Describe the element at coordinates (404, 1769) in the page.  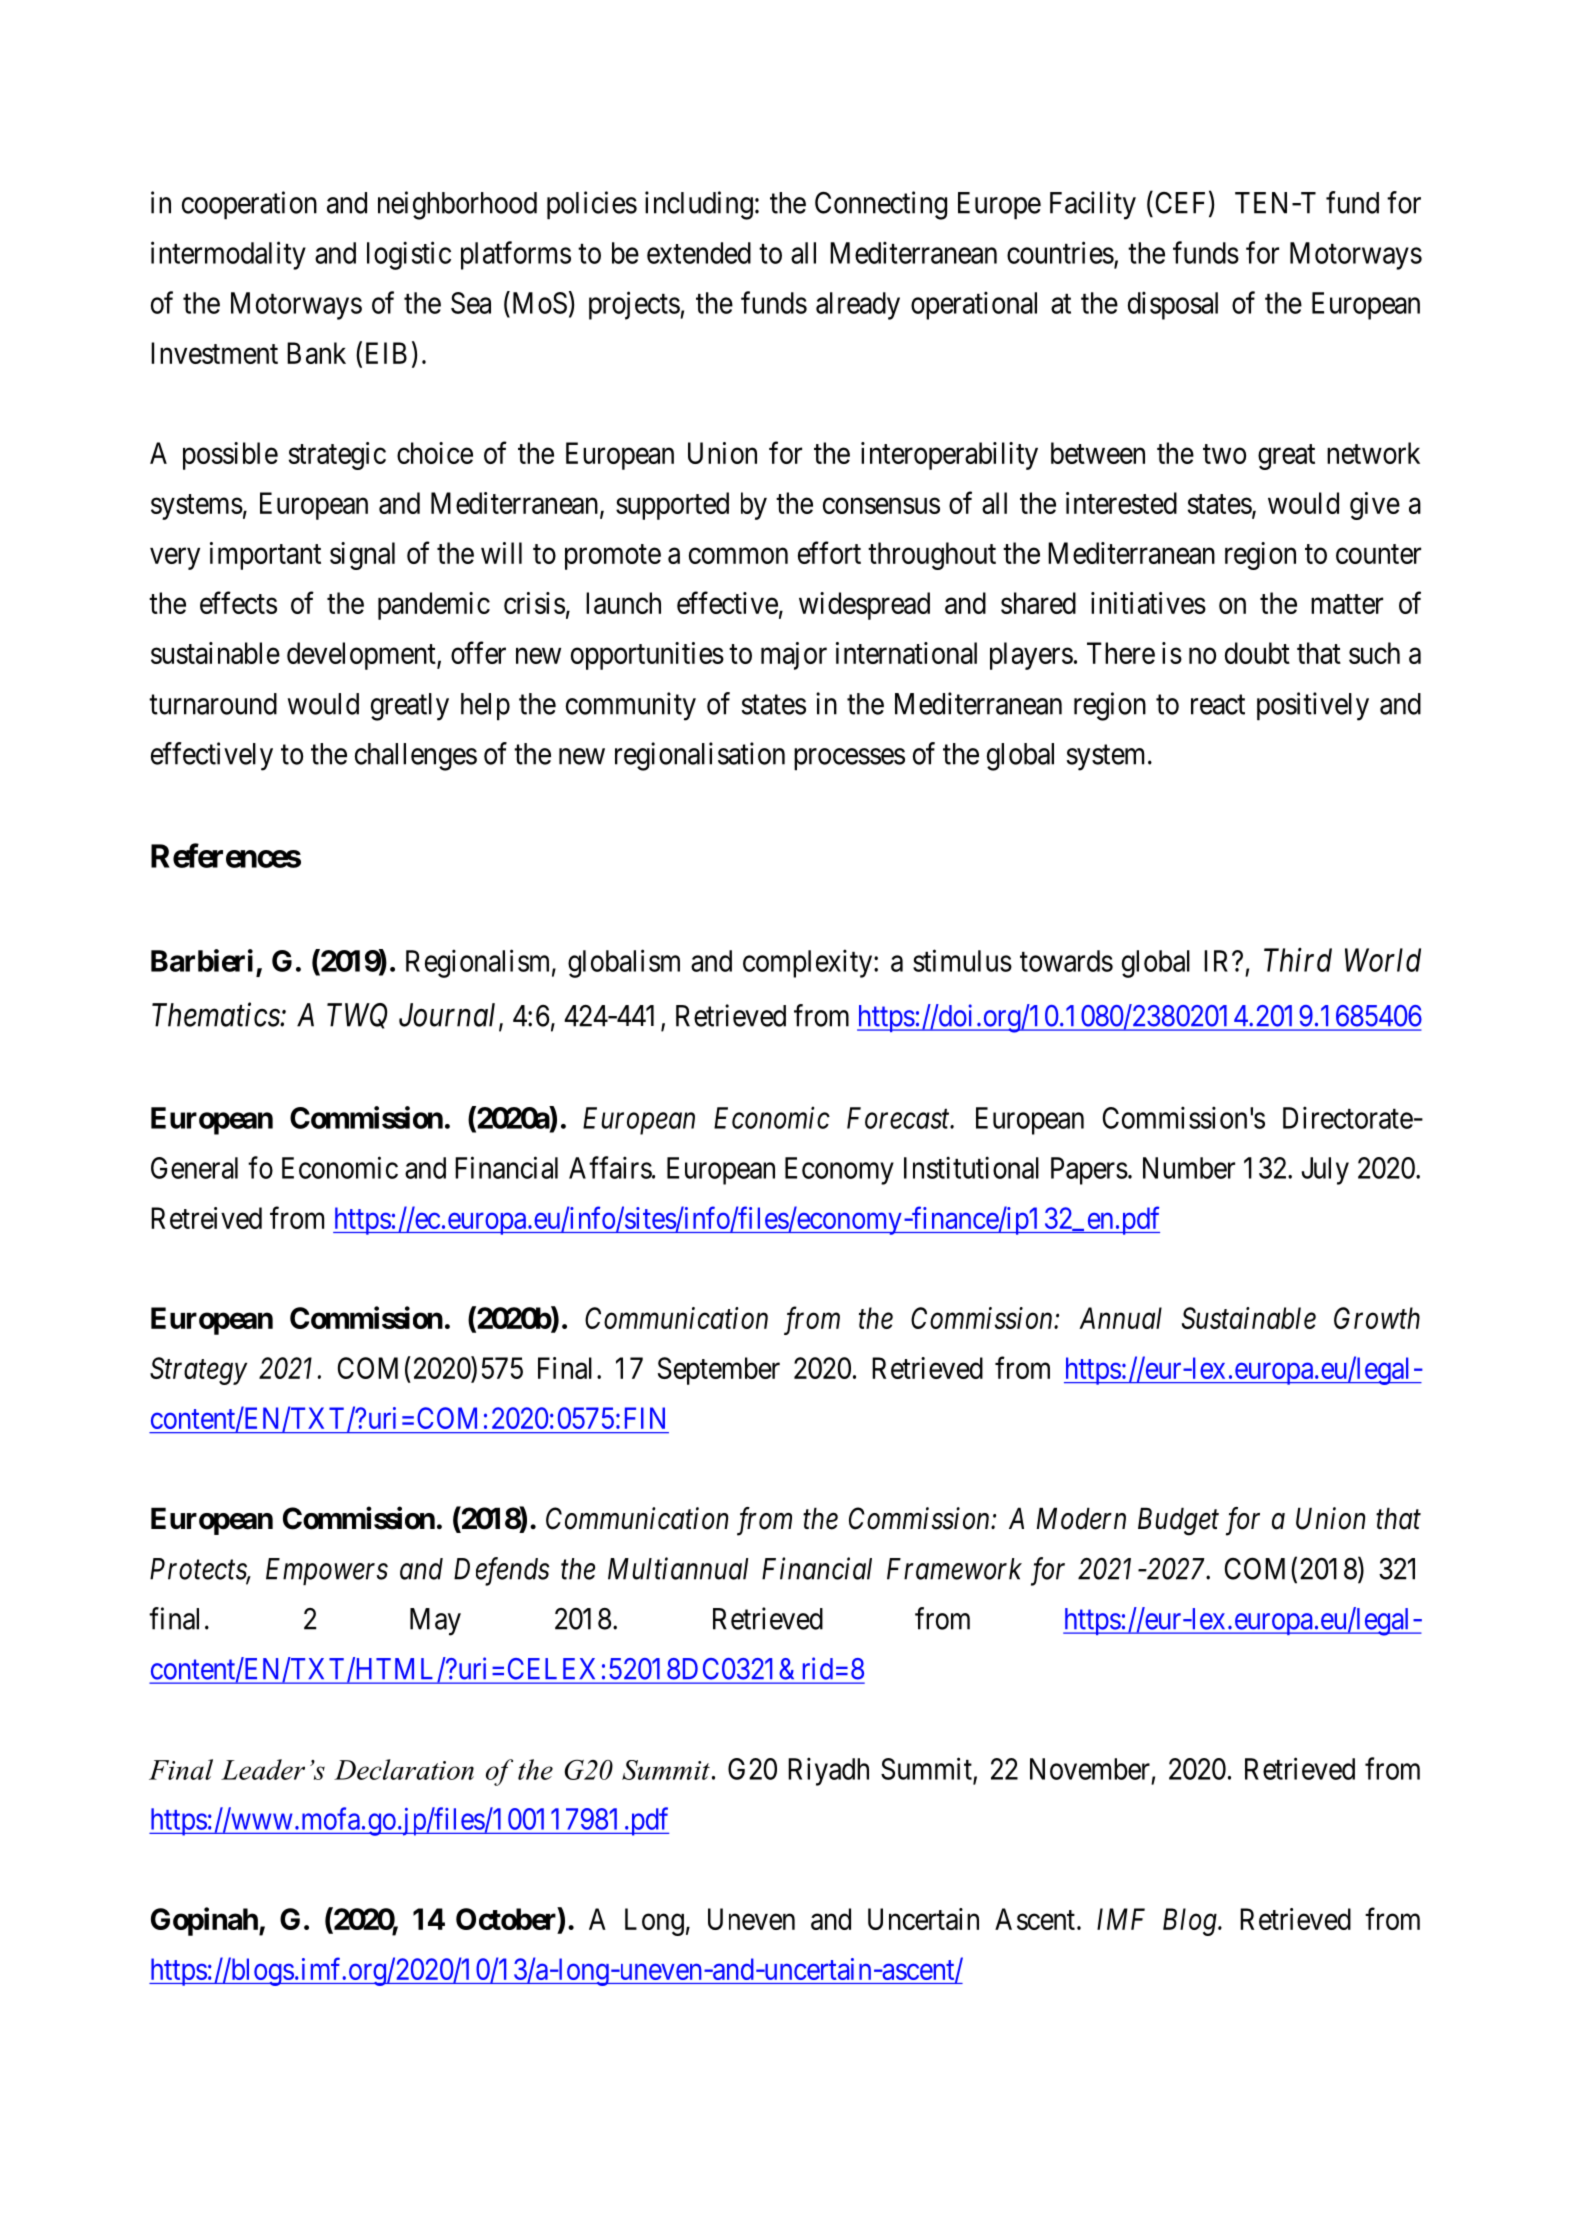
I see `Declaration` at that location.
